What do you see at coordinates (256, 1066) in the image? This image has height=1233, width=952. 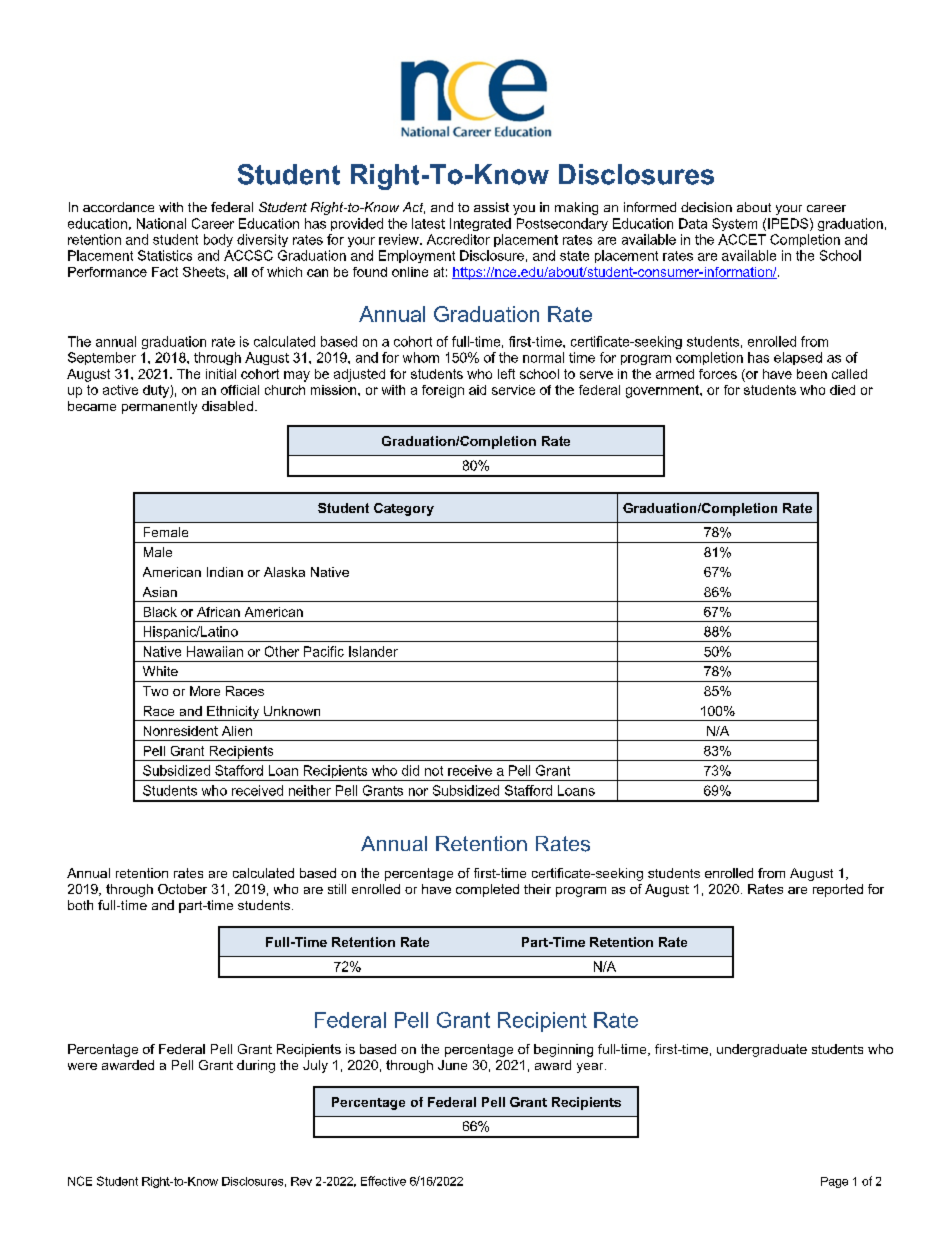 I see `during` at bounding box center [256, 1066].
